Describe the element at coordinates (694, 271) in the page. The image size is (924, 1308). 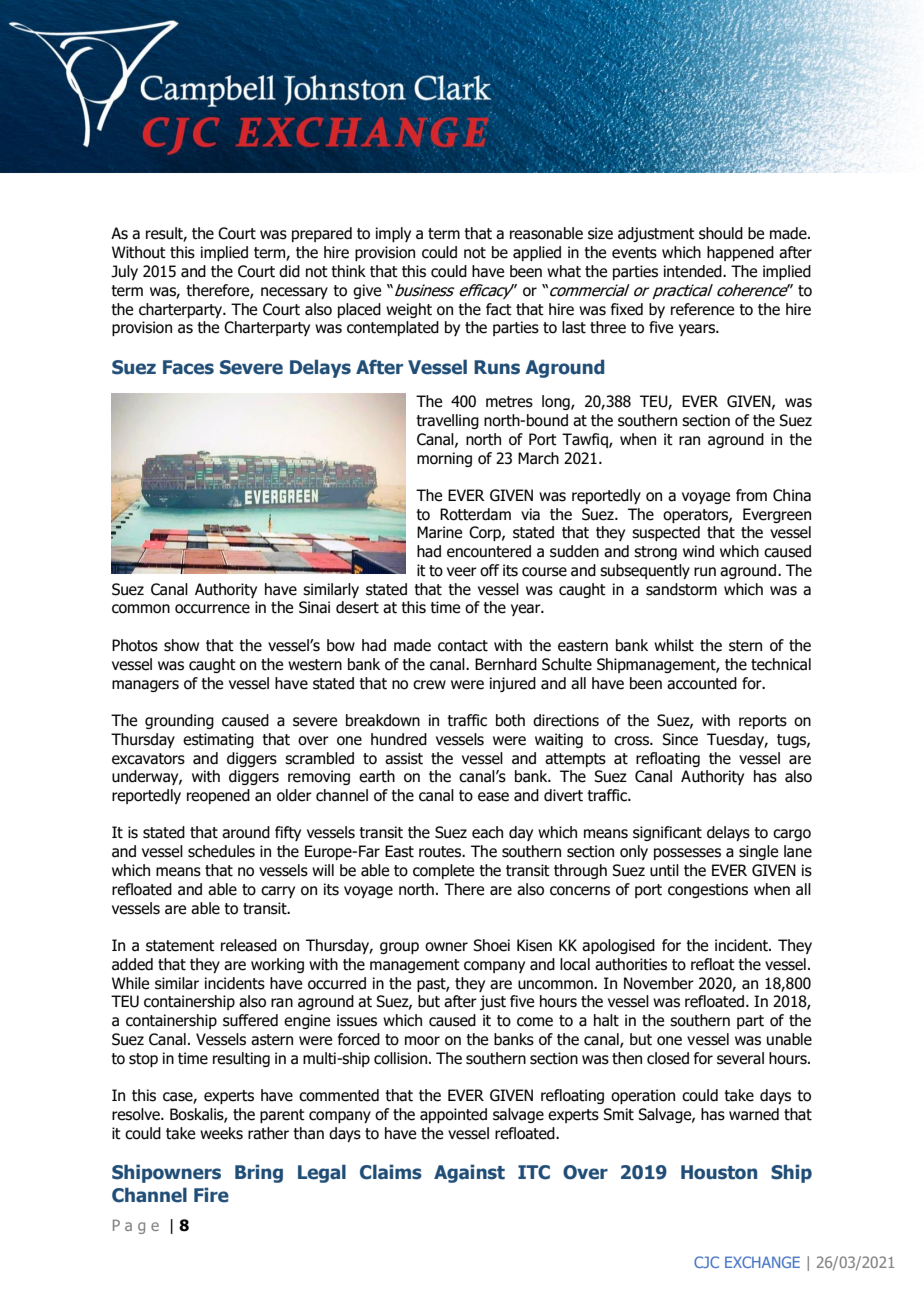
I see `intended` at that location.
